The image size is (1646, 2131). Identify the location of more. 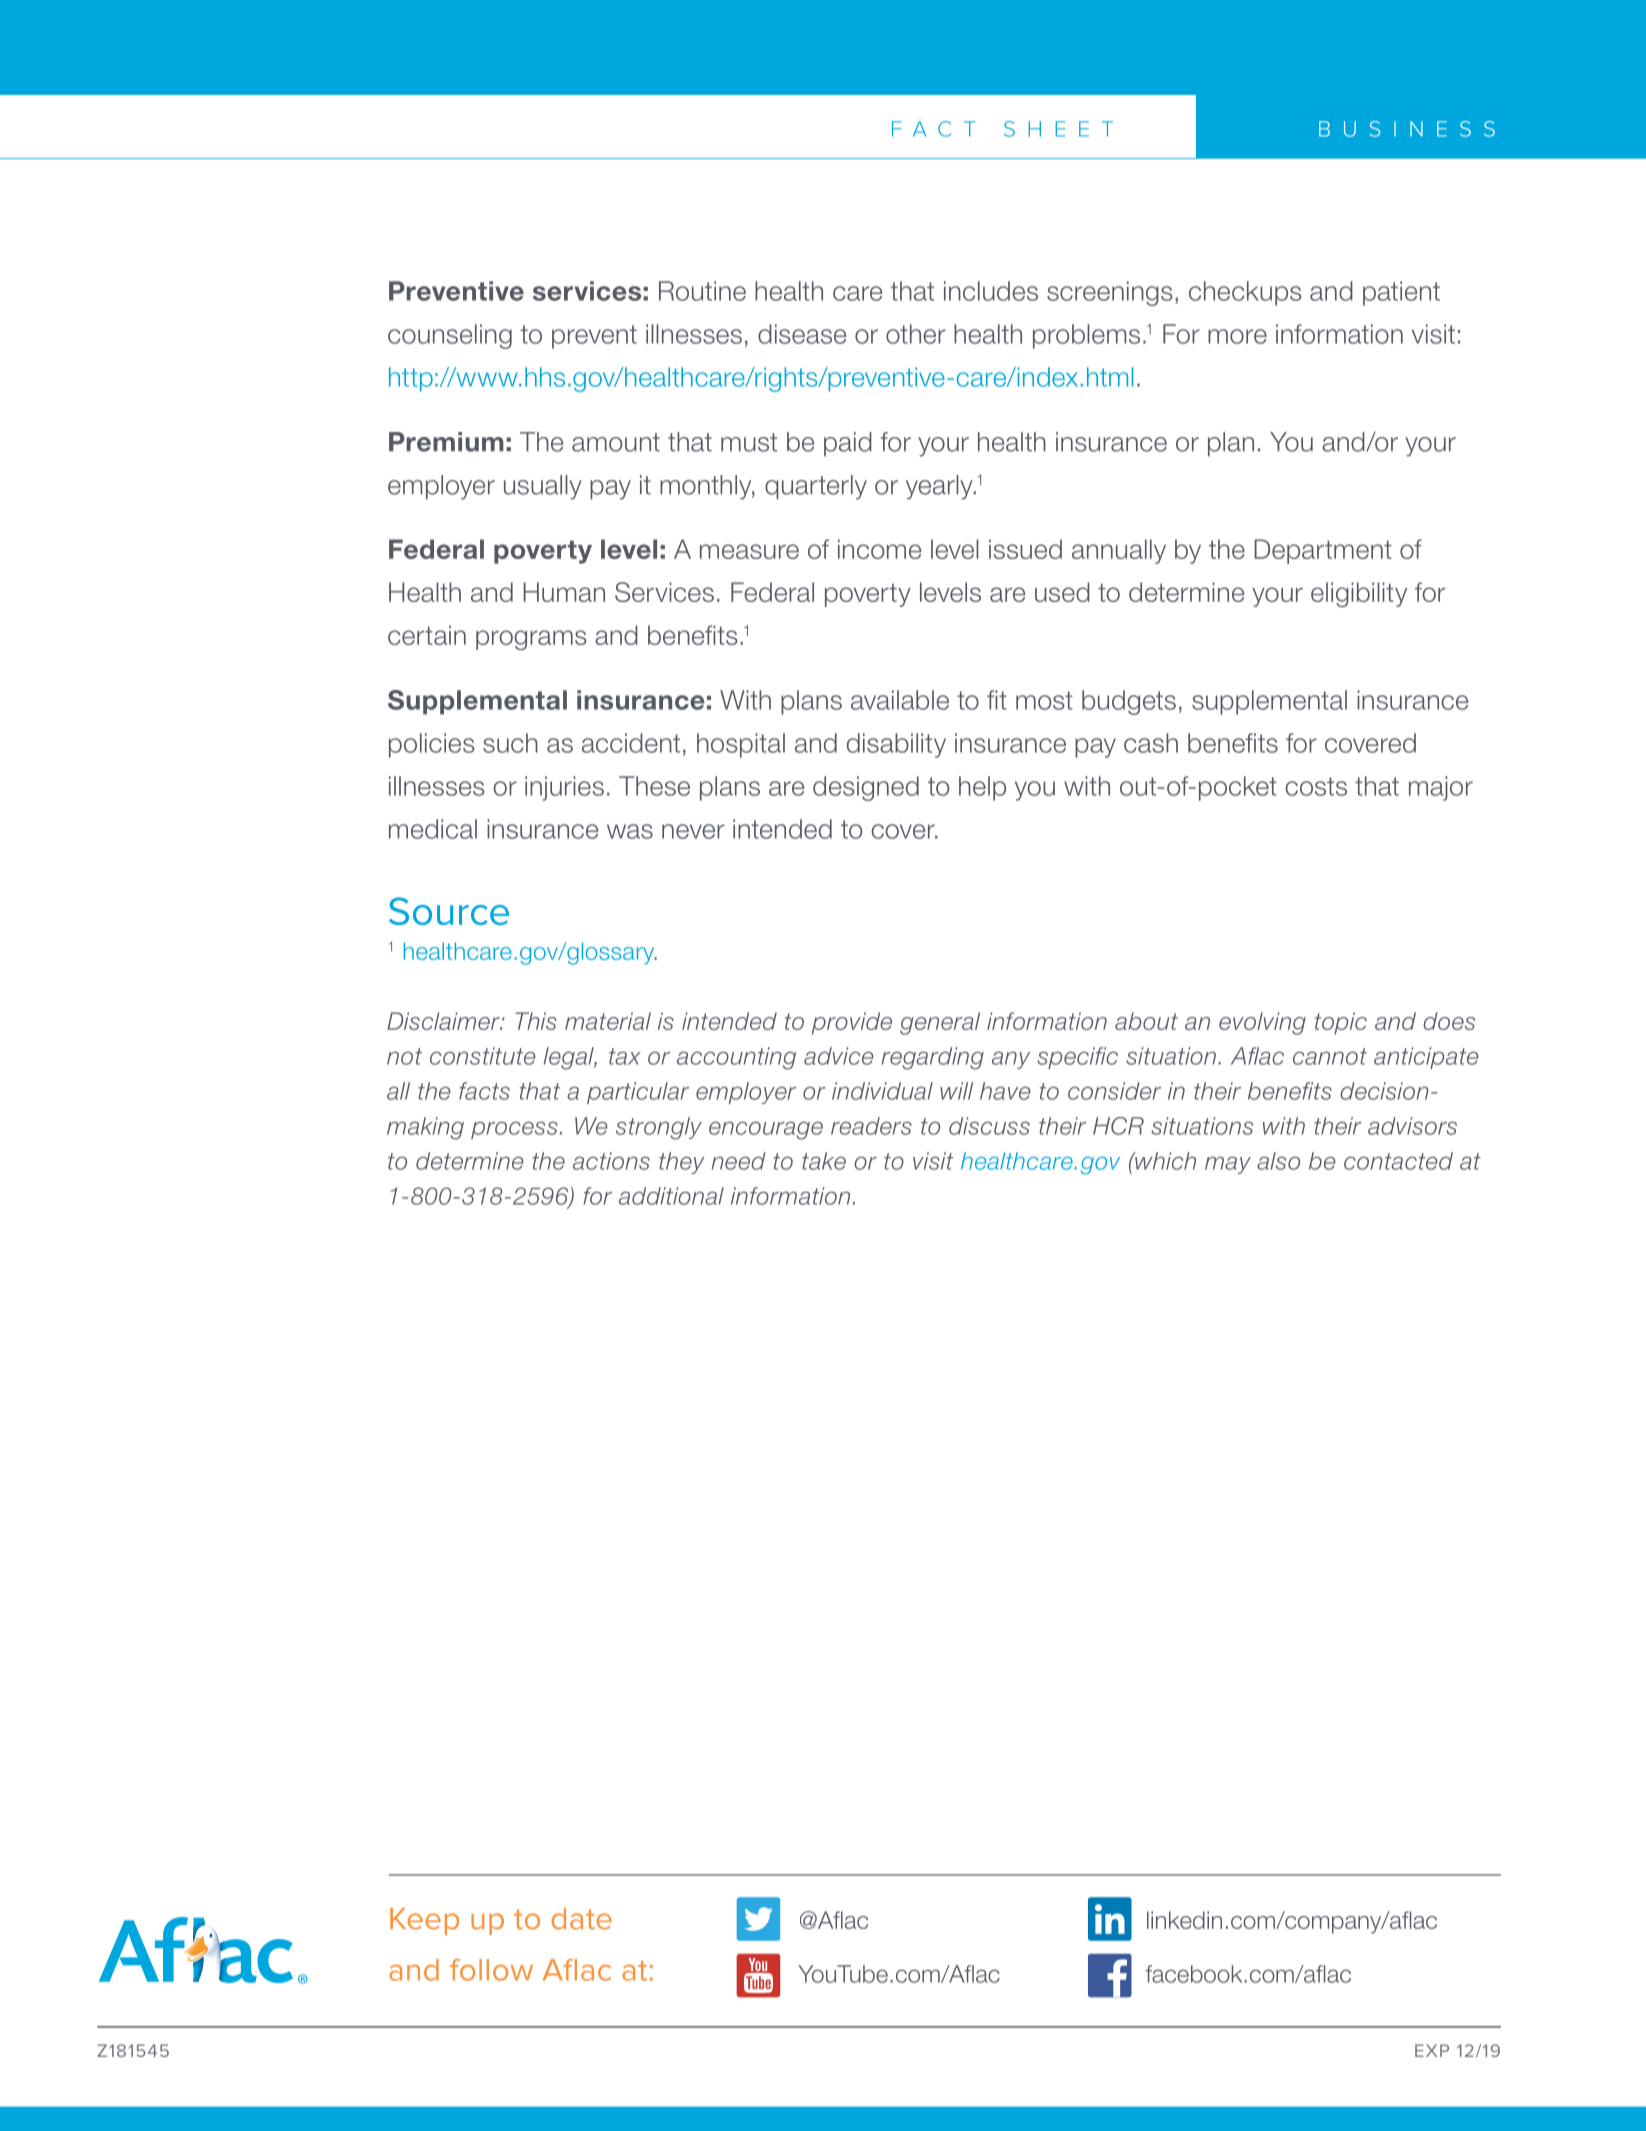
(1237, 336).
